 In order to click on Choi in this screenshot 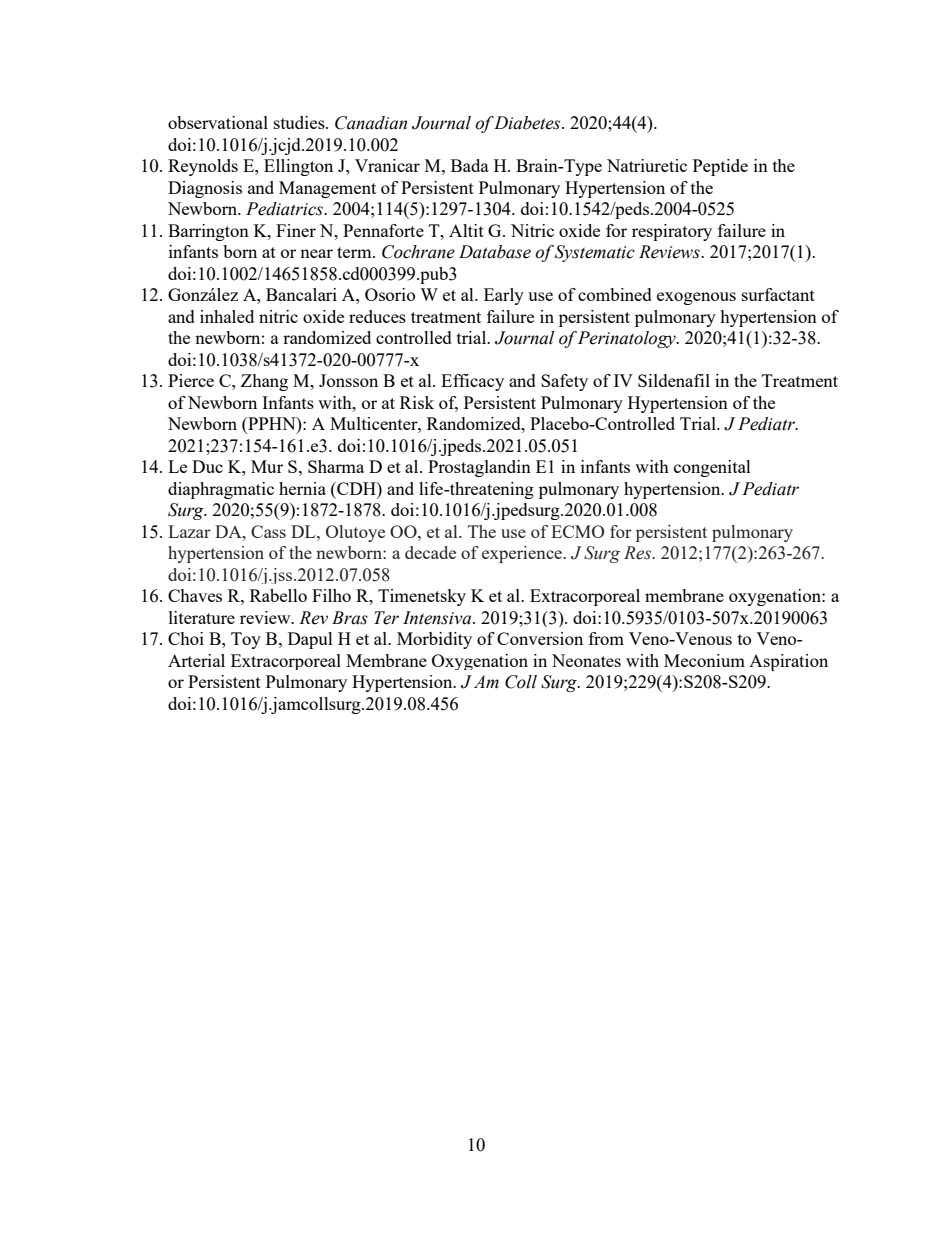, I will do `click(186, 638)`.
